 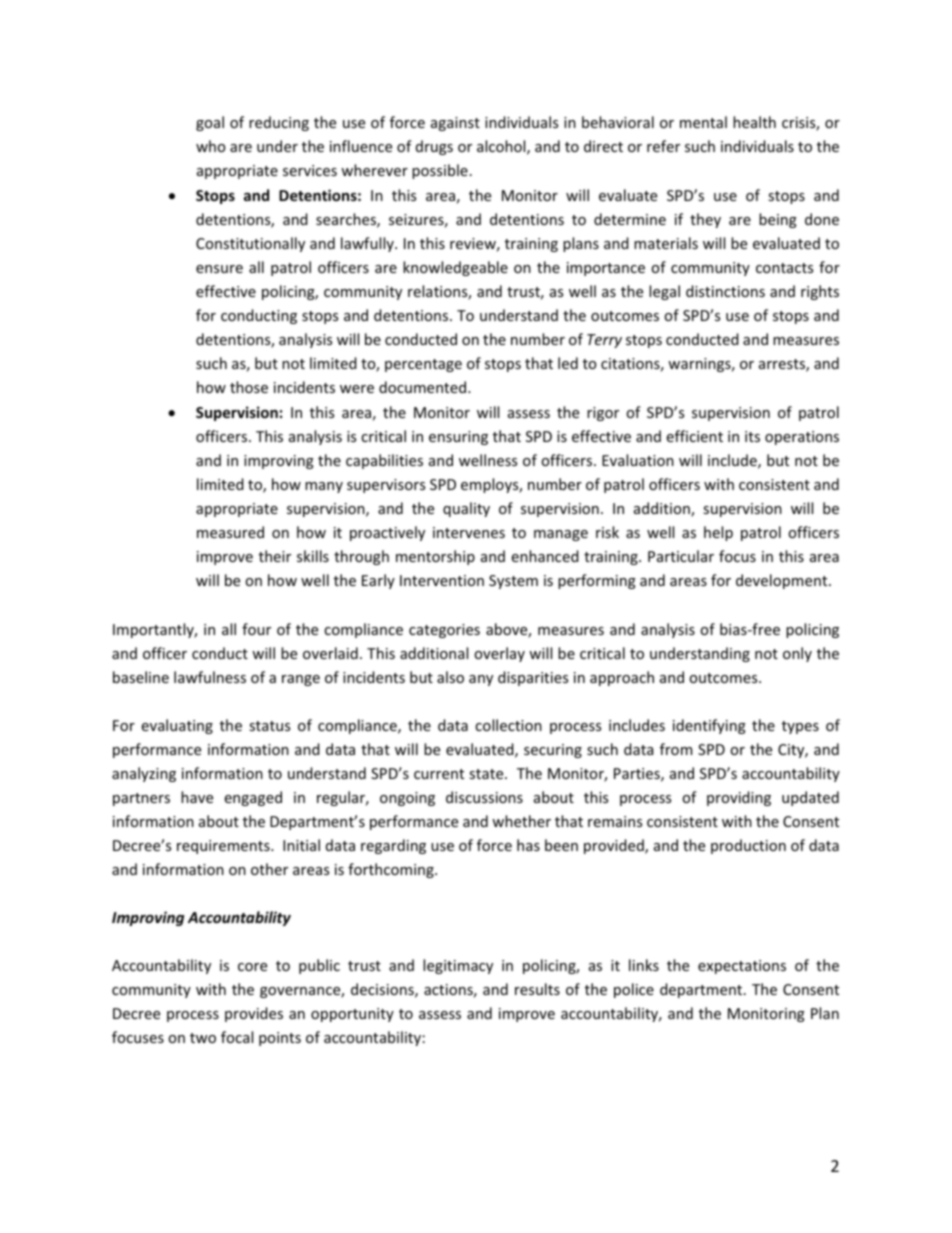 I want to click on against, so click(x=455, y=124).
